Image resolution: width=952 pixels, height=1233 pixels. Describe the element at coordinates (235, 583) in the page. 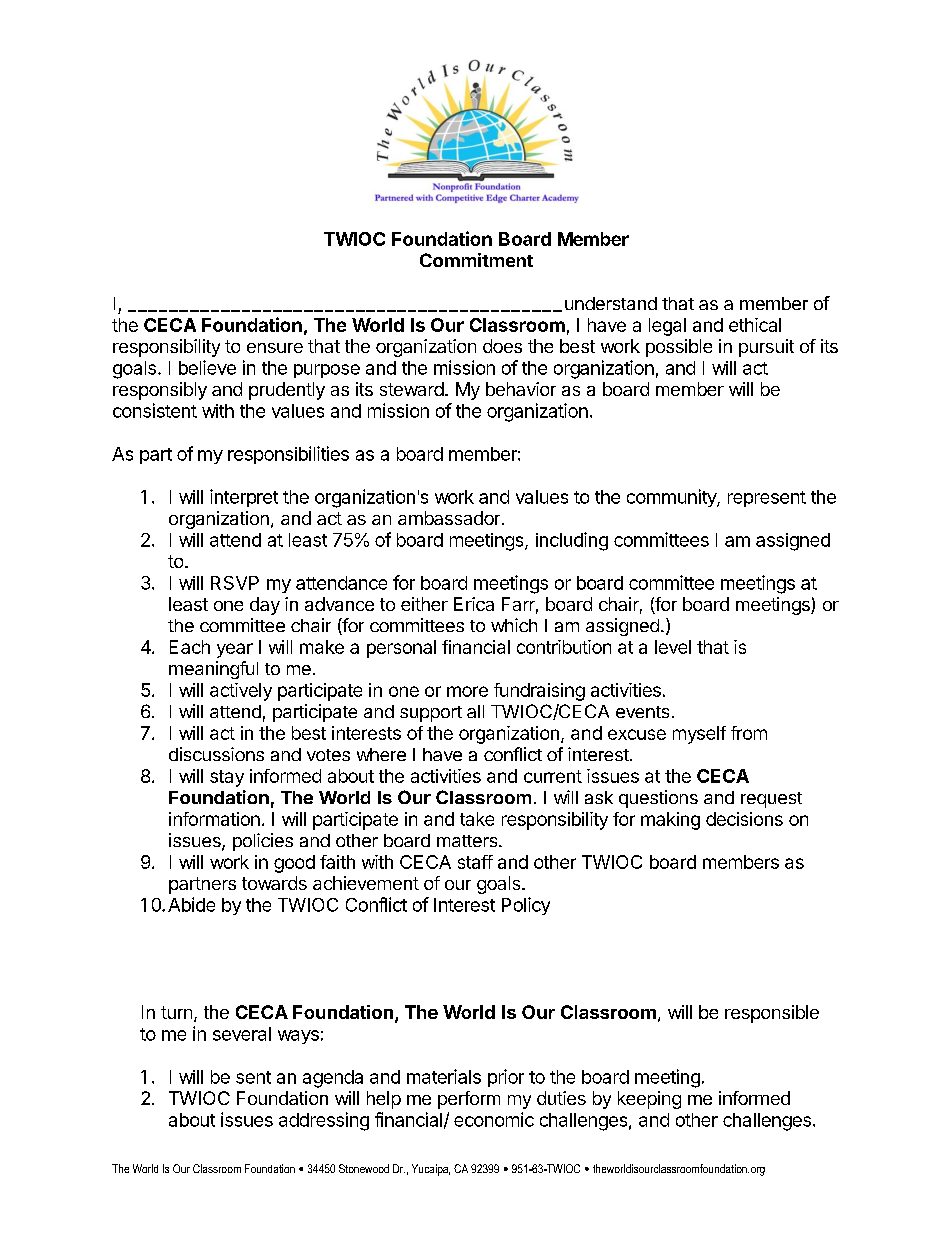

I see `RSVP` at that location.
